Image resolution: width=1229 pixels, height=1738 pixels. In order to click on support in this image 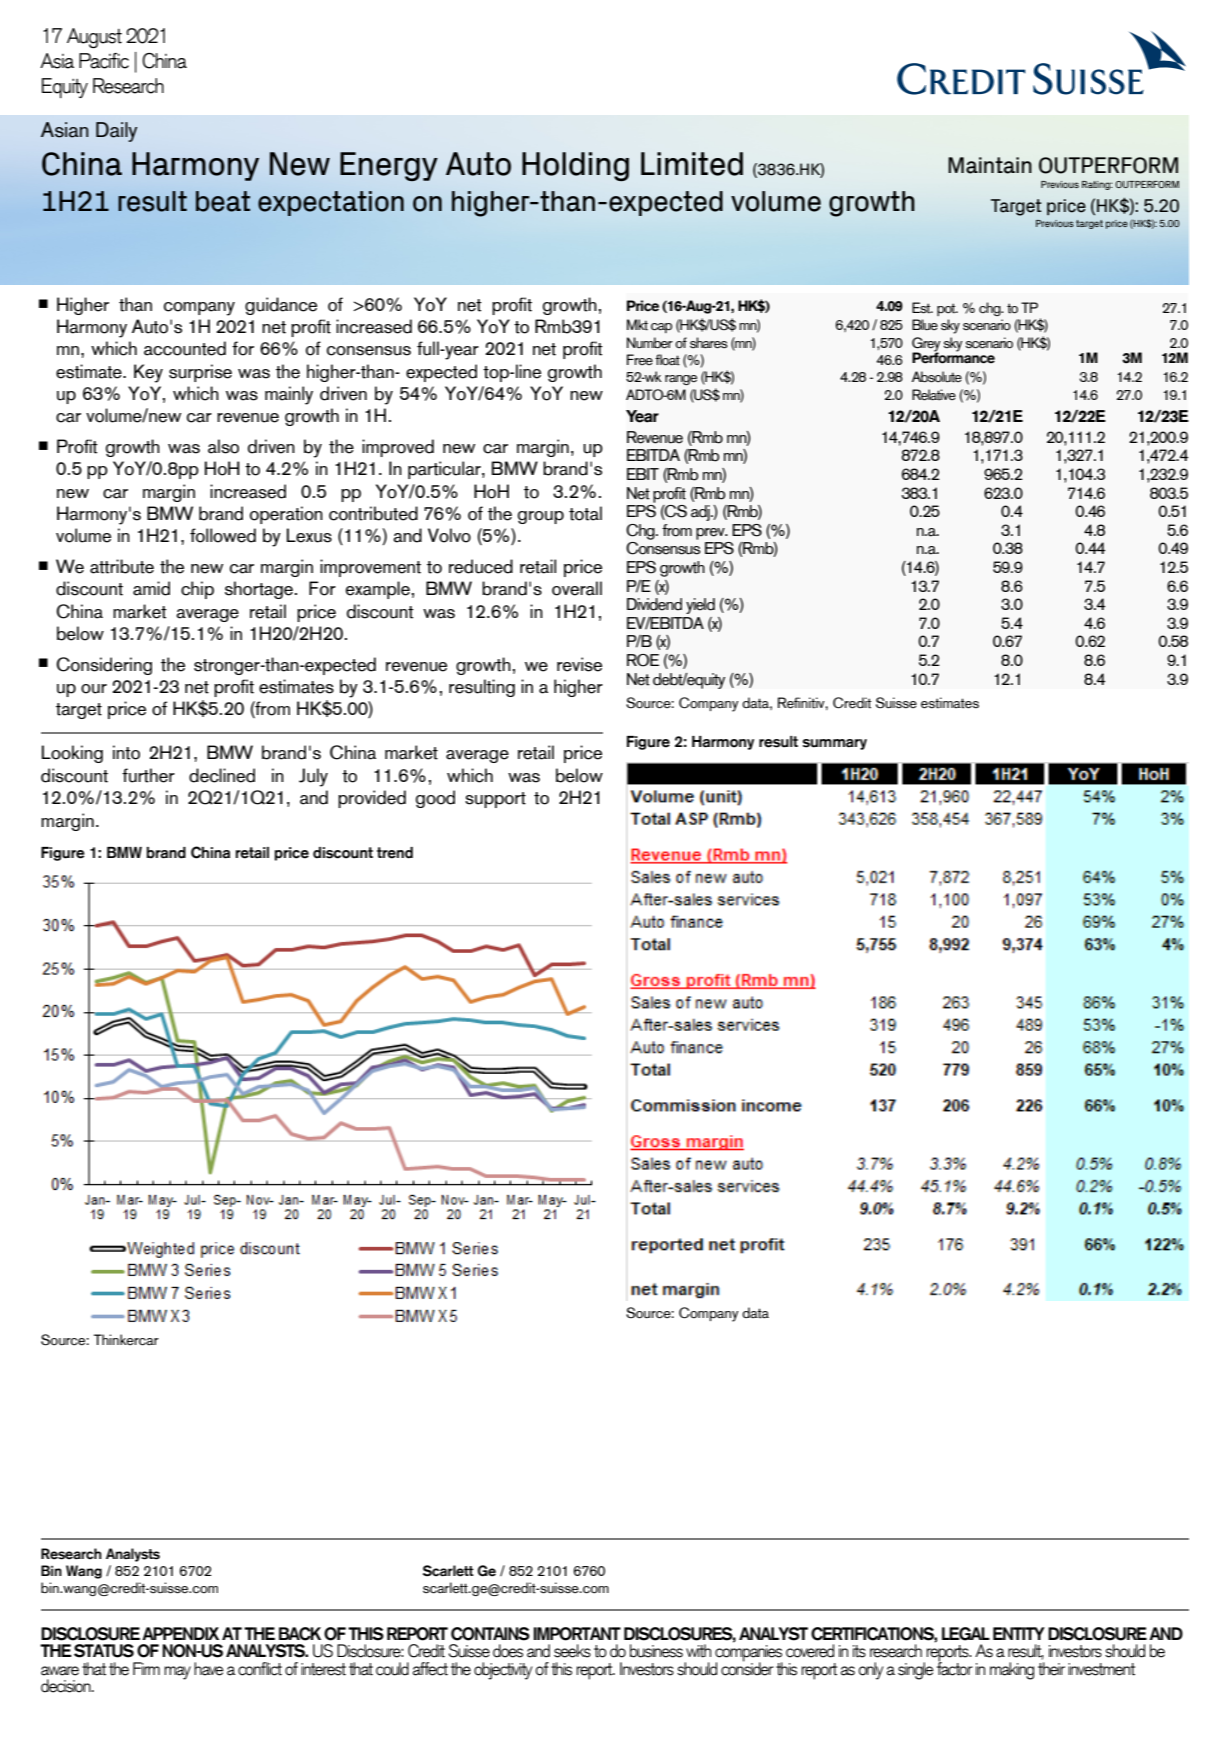, I will do `click(495, 800)`.
